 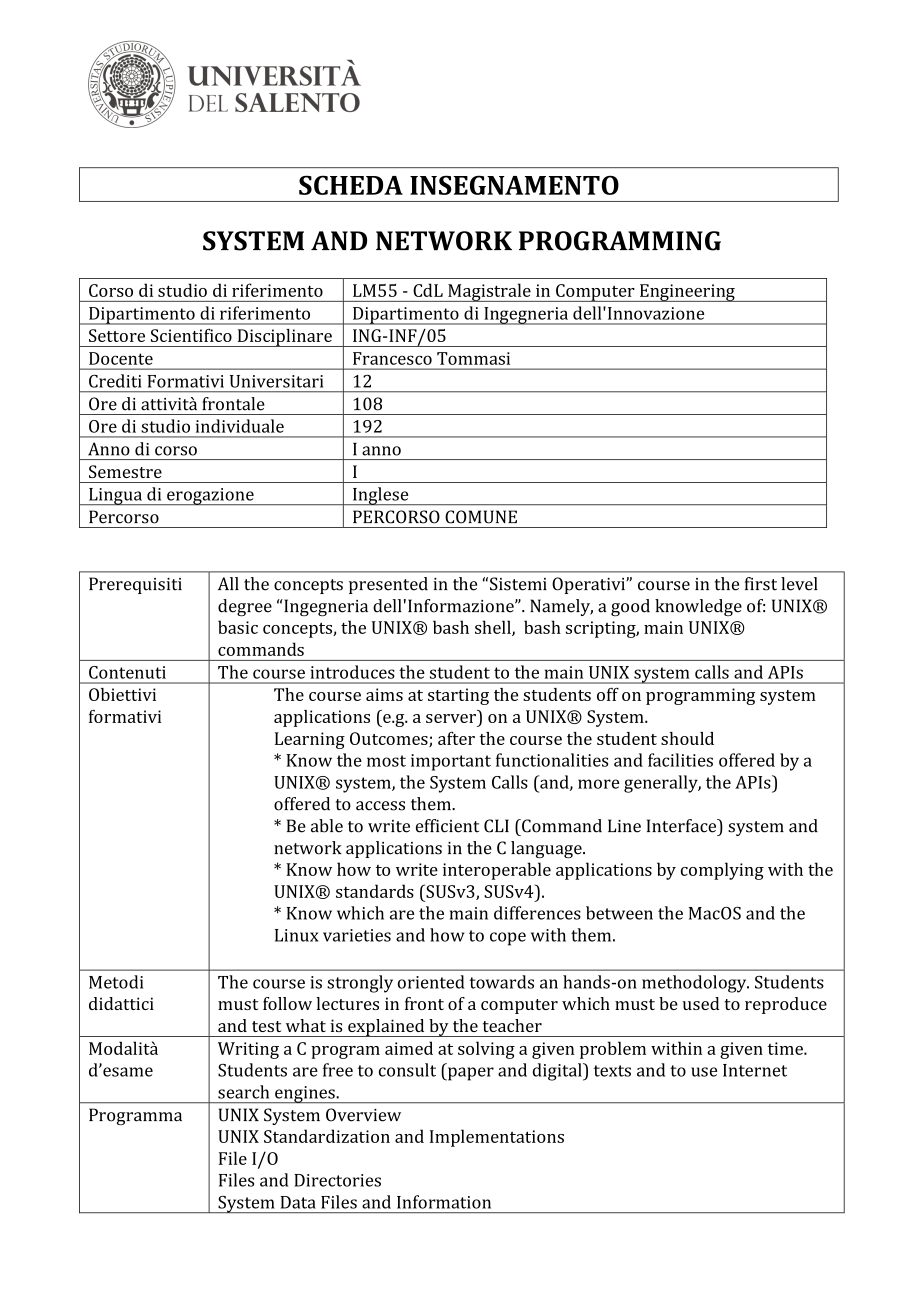 I want to click on should, so click(x=687, y=738).
